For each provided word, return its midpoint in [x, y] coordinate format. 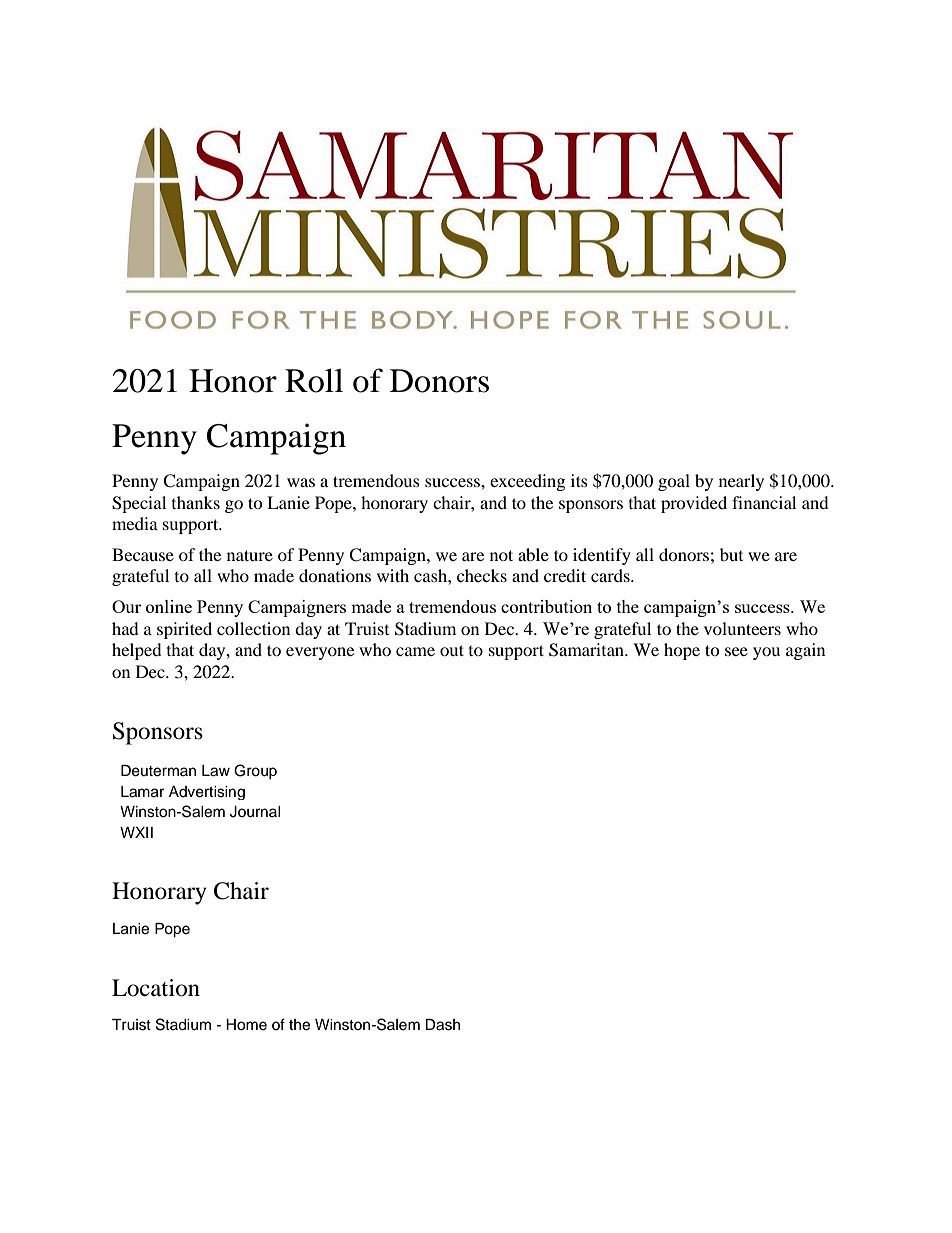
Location [156, 988]
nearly [741, 482]
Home [246, 1025]
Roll [314, 380]
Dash [442, 1025]
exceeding [527, 482]
